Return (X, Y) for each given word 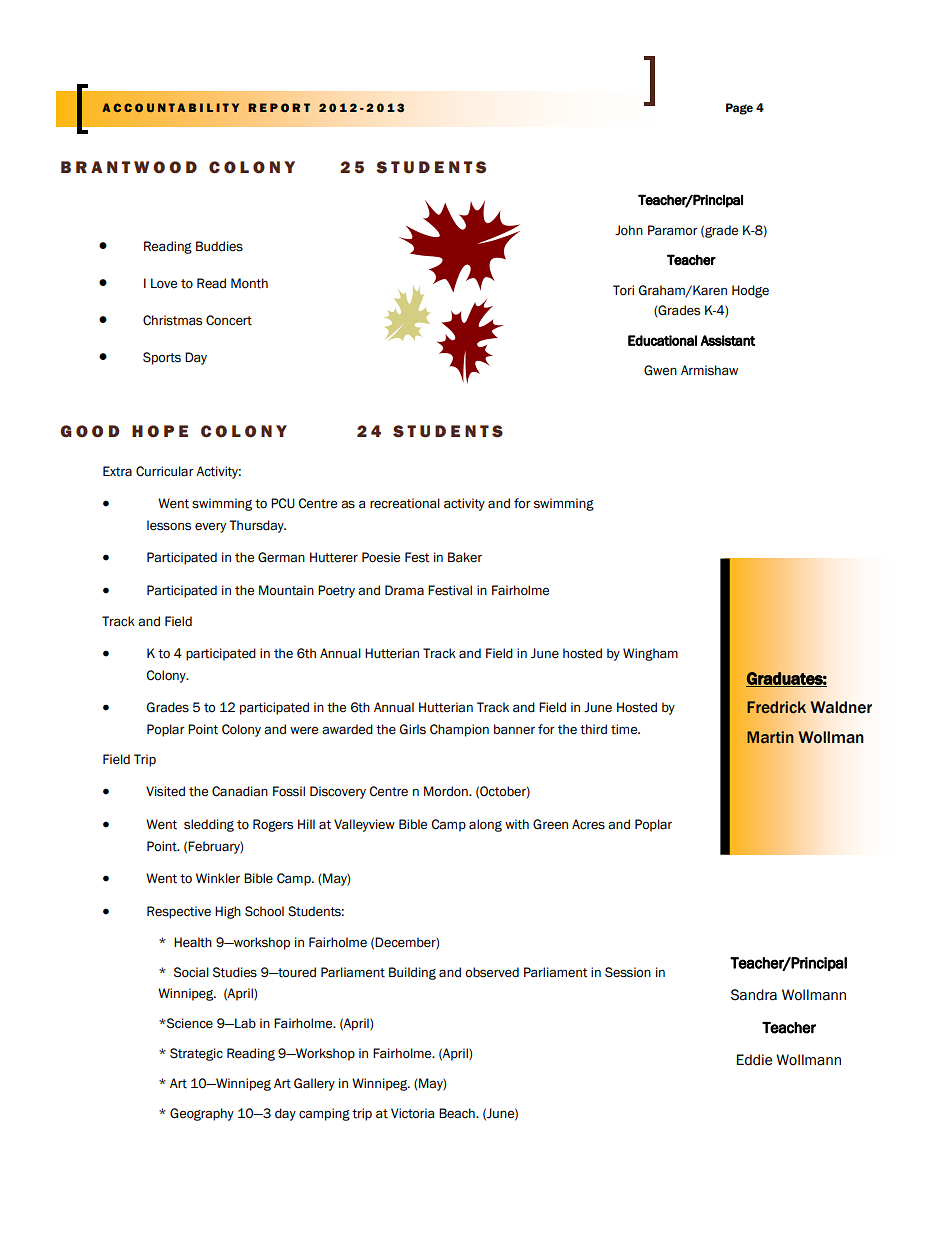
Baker (465, 557)
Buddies (219, 246)
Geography (202, 1114)
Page (739, 109)
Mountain (286, 590)
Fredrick (776, 707)
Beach (458, 1113)
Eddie (754, 1060)
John (629, 230)
